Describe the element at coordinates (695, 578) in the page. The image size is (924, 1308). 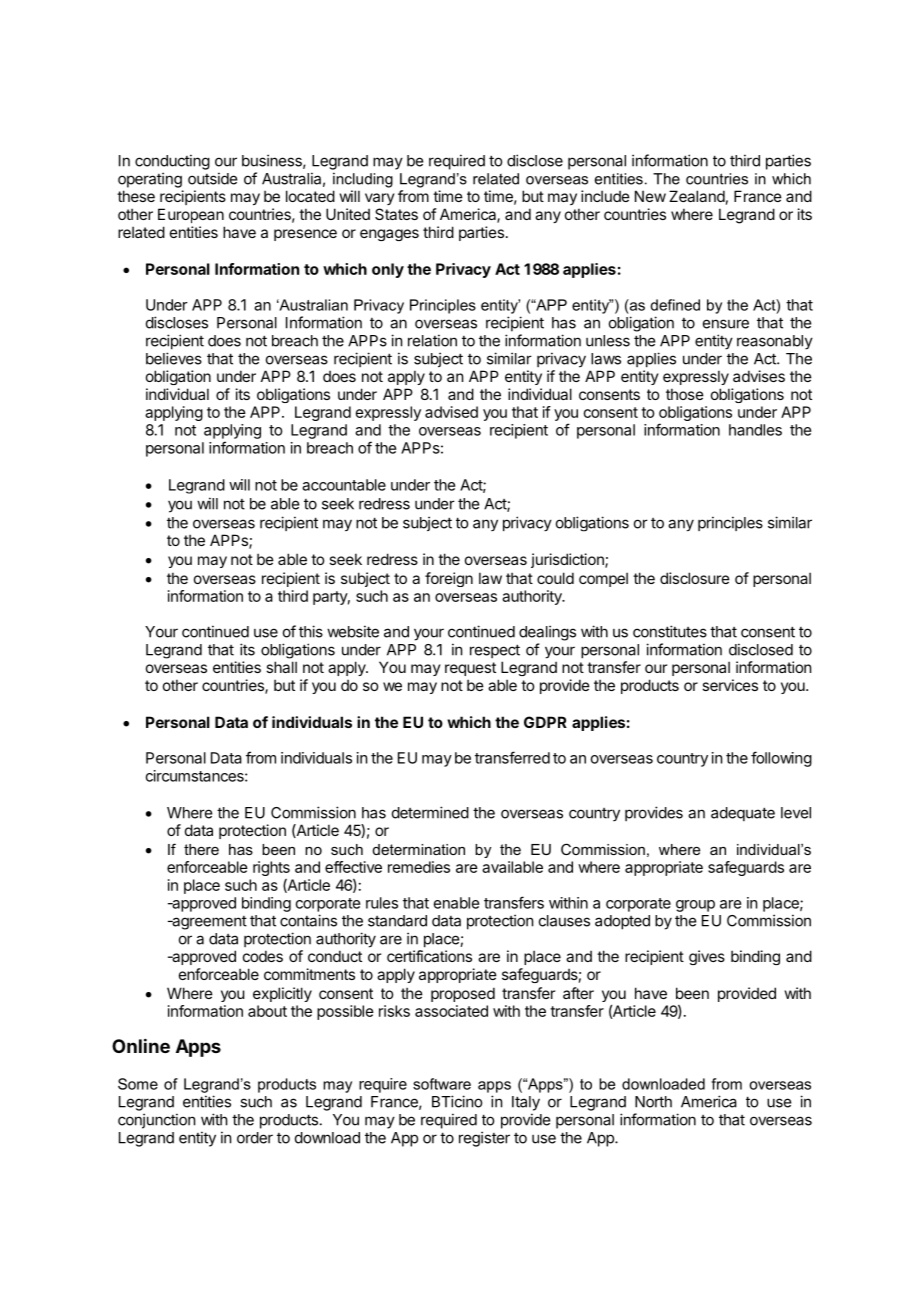
I see `disclosure` at that location.
